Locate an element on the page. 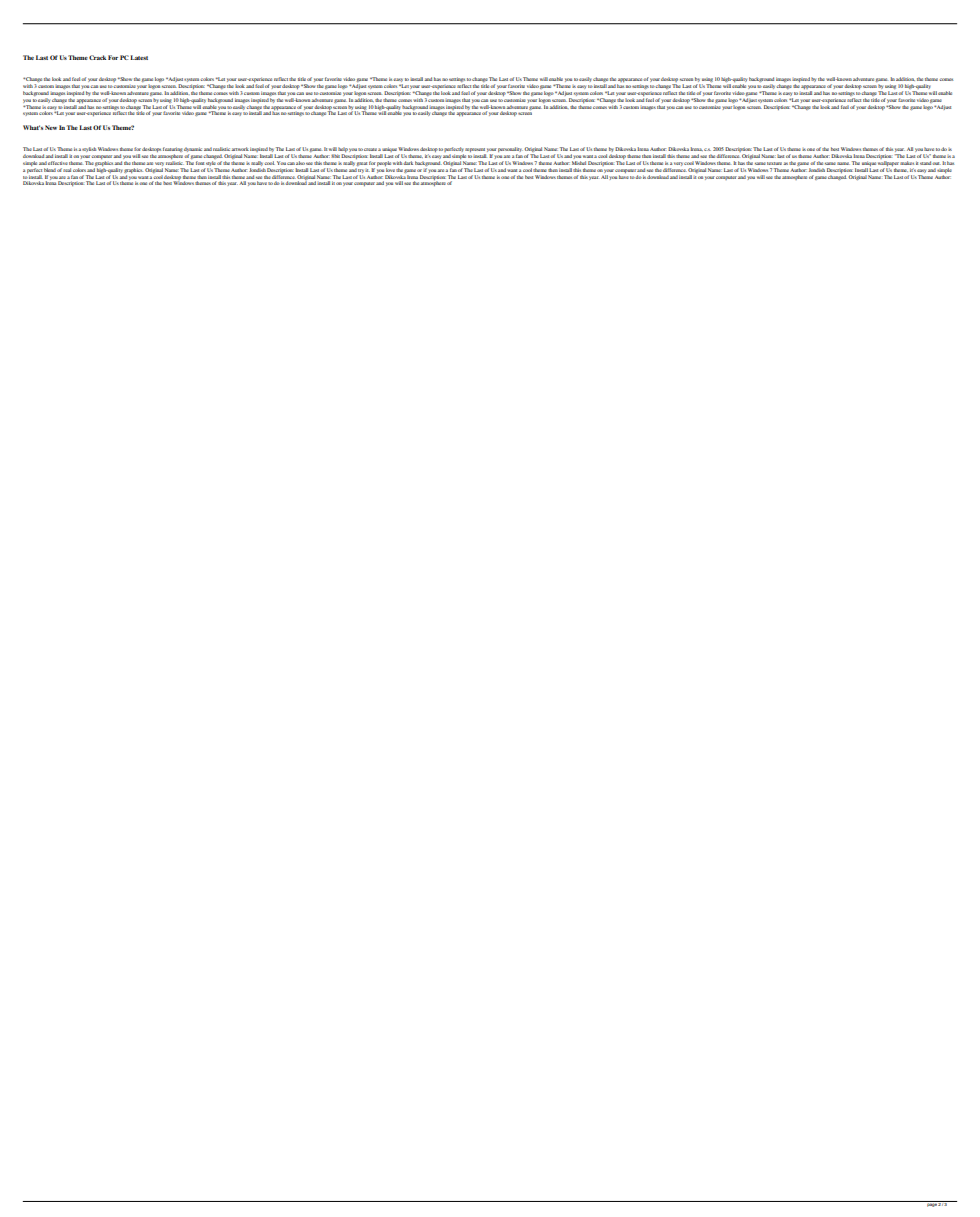 The height and width of the page is (1217, 980). create is located at coordinates (370, 149).
